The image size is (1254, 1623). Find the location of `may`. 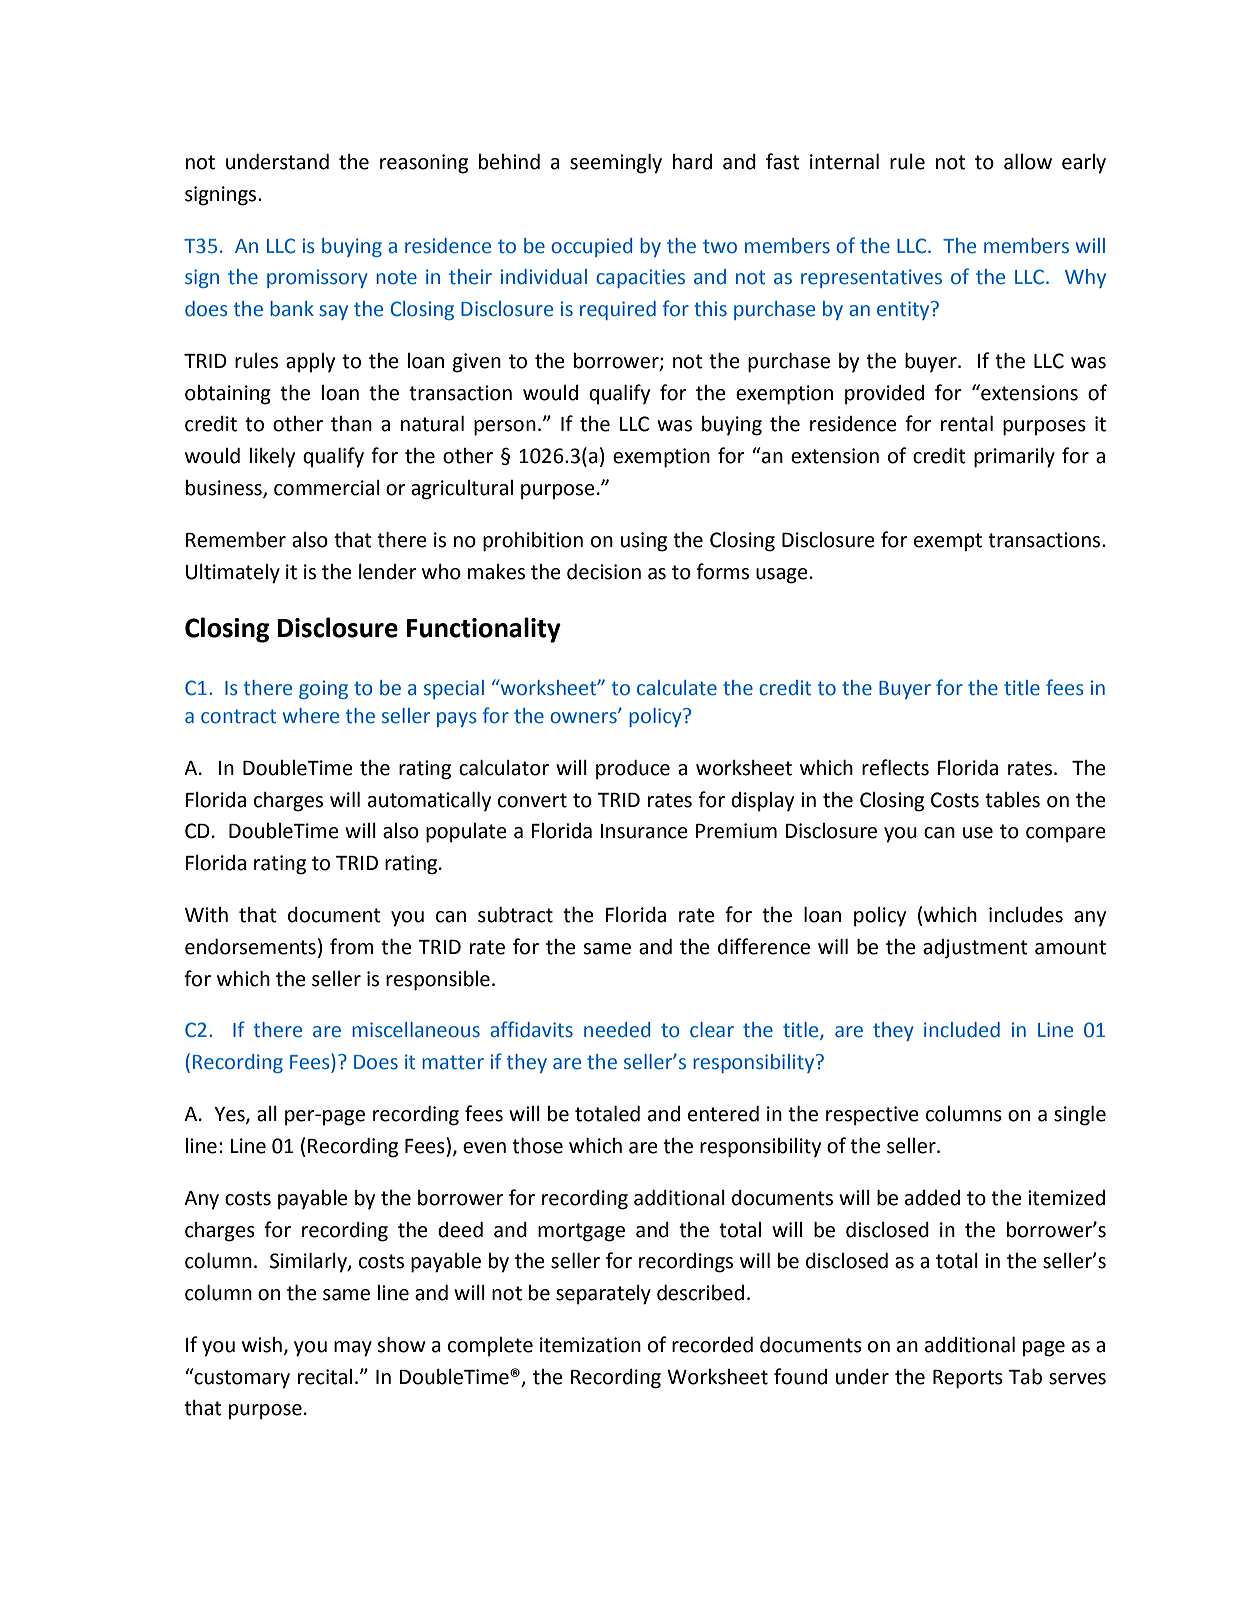

may is located at coordinates (353, 1349).
